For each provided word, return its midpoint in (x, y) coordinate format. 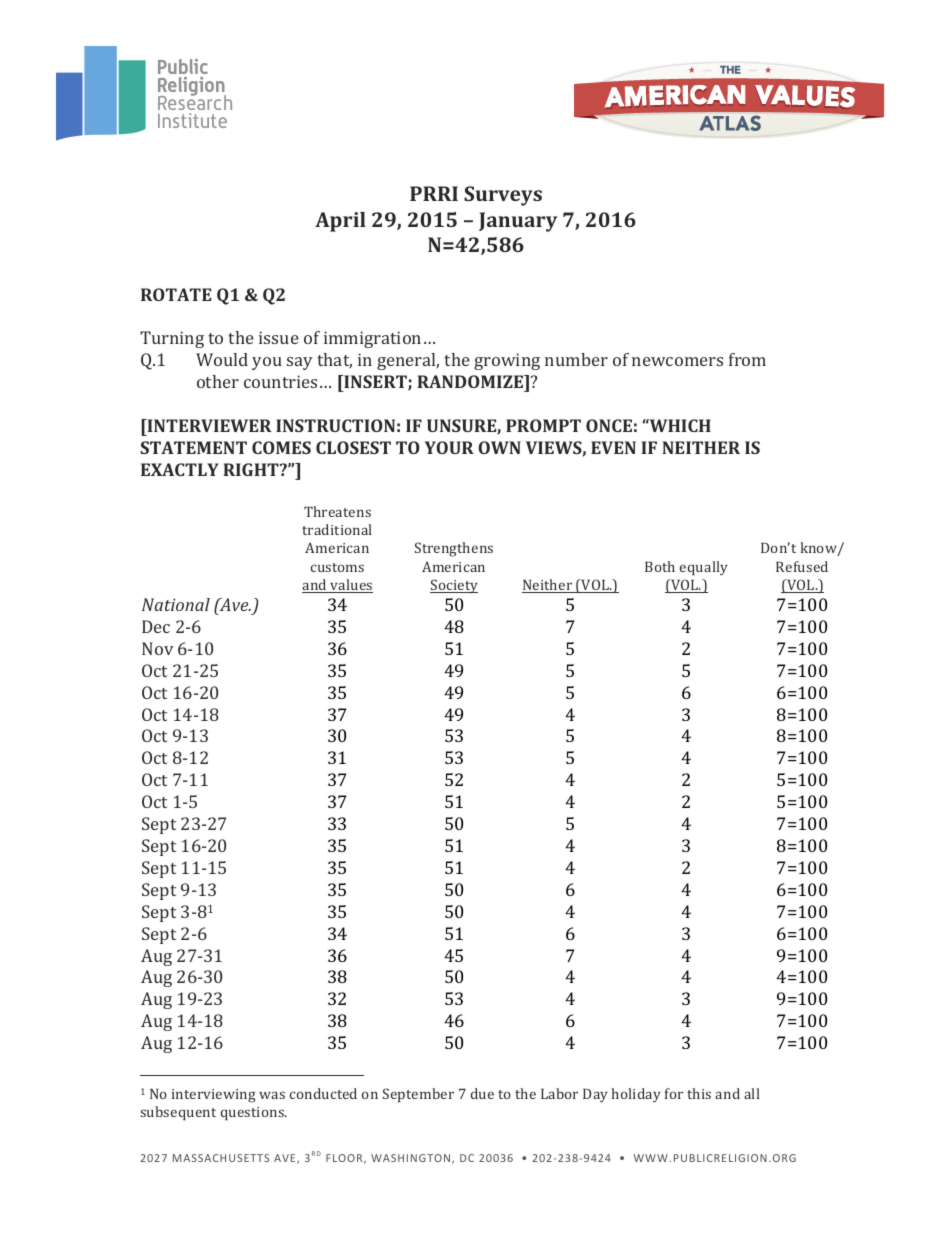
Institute (192, 120)
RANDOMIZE (471, 383)
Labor (559, 1093)
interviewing (214, 1096)
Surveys (503, 196)
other (218, 381)
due (482, 1093)
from (747, 359)
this (699, 1093)
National (176, 604)
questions (253, 1113)
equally (704, 568)
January (518, 222)
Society (454, 586)
